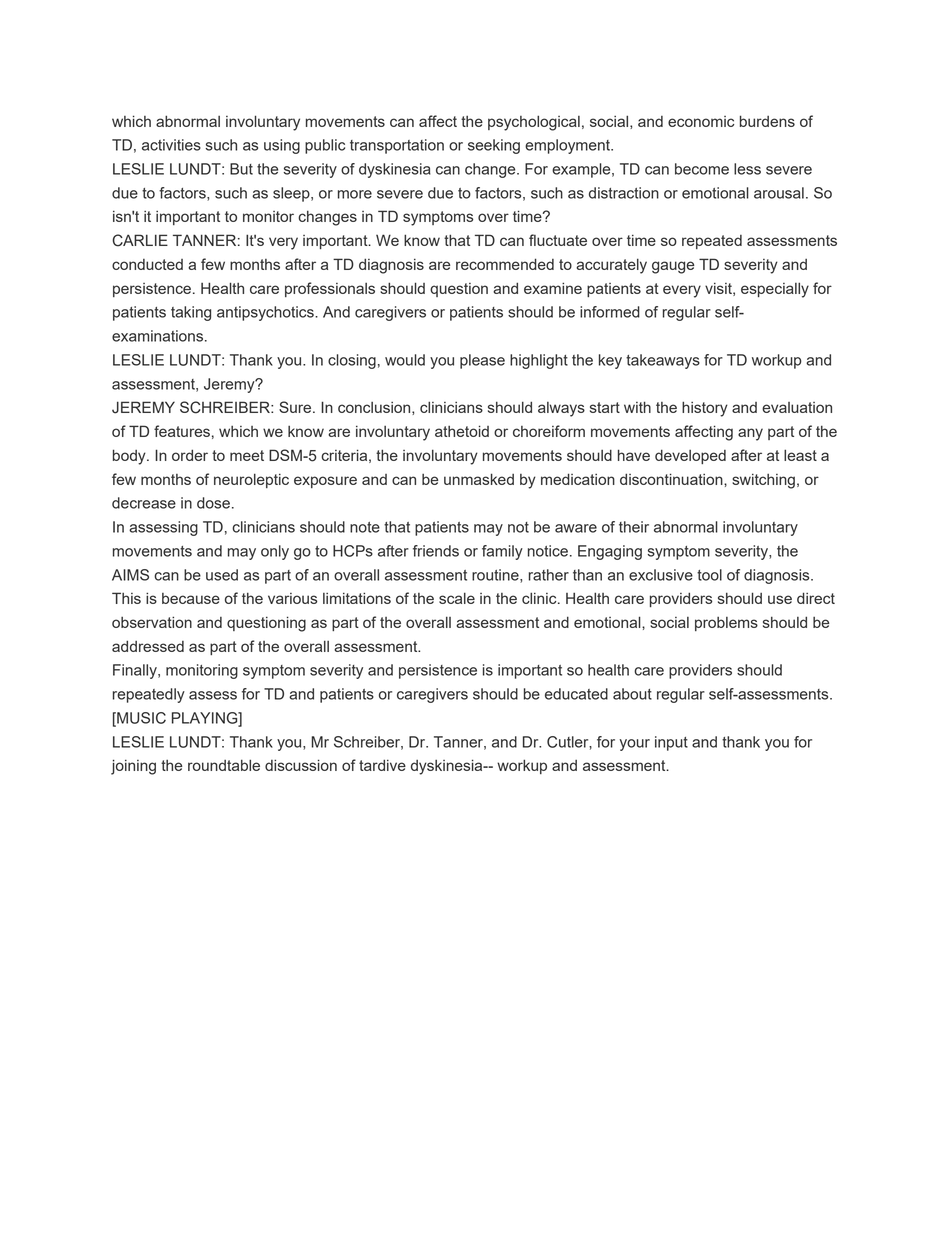 The height and width of the image is (1233, 952). Describe the element at coordinates (775, 290) in the image. I see `especially` at that location.
